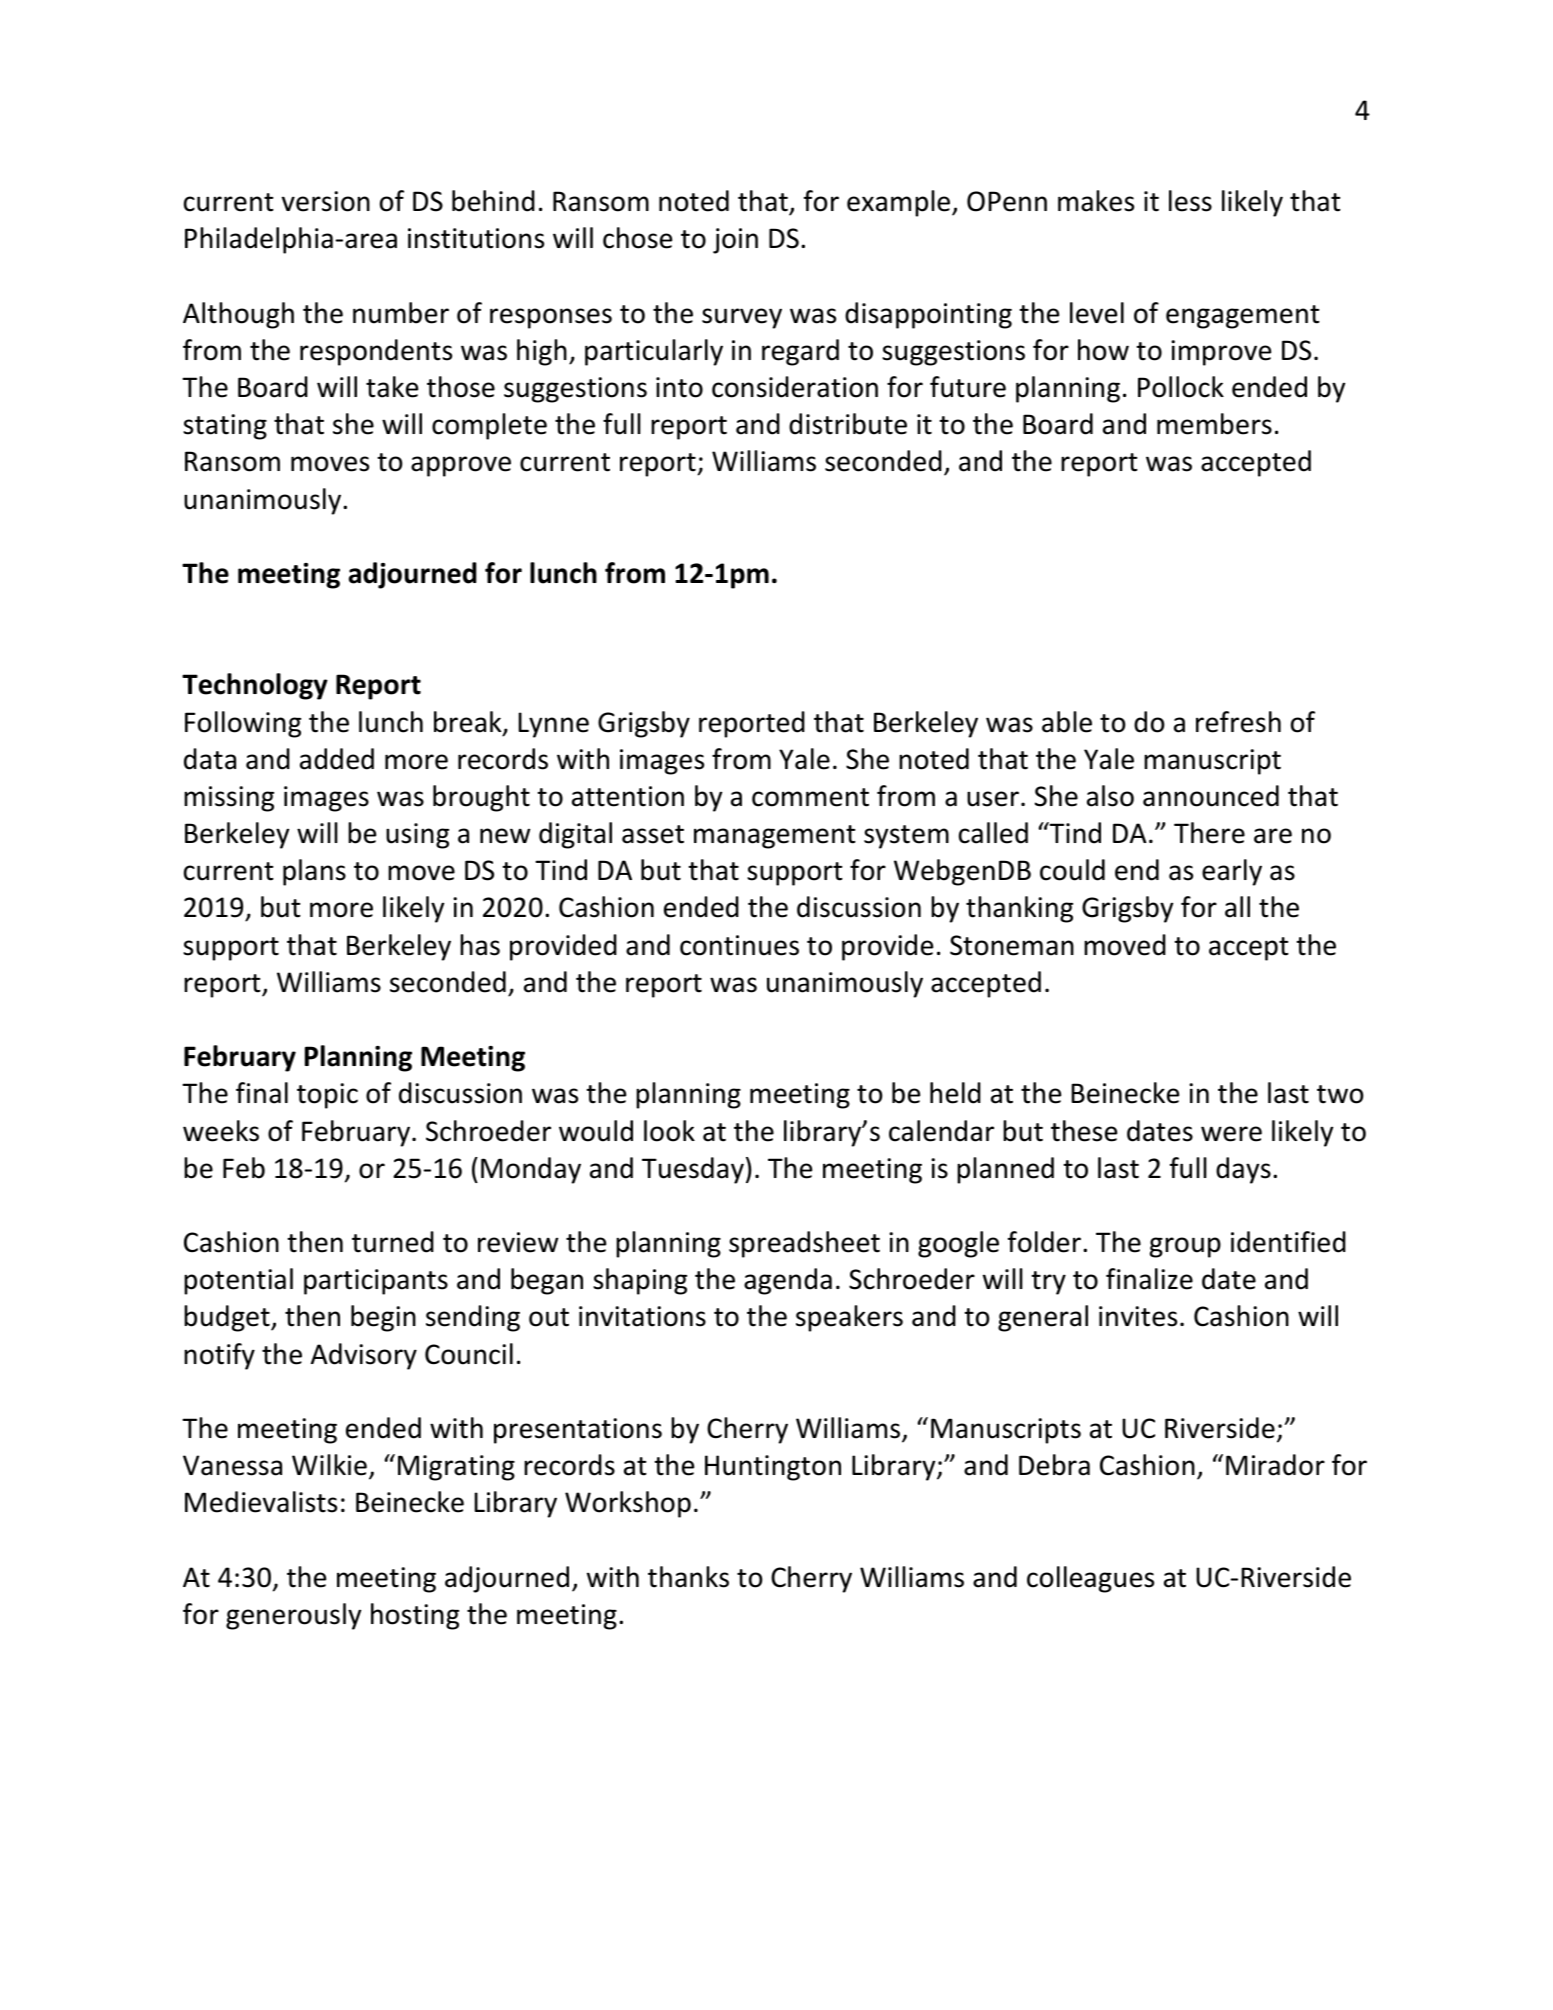 This screenshot has width=1553, height=2010. I want to click on join, so click(735, 241).
